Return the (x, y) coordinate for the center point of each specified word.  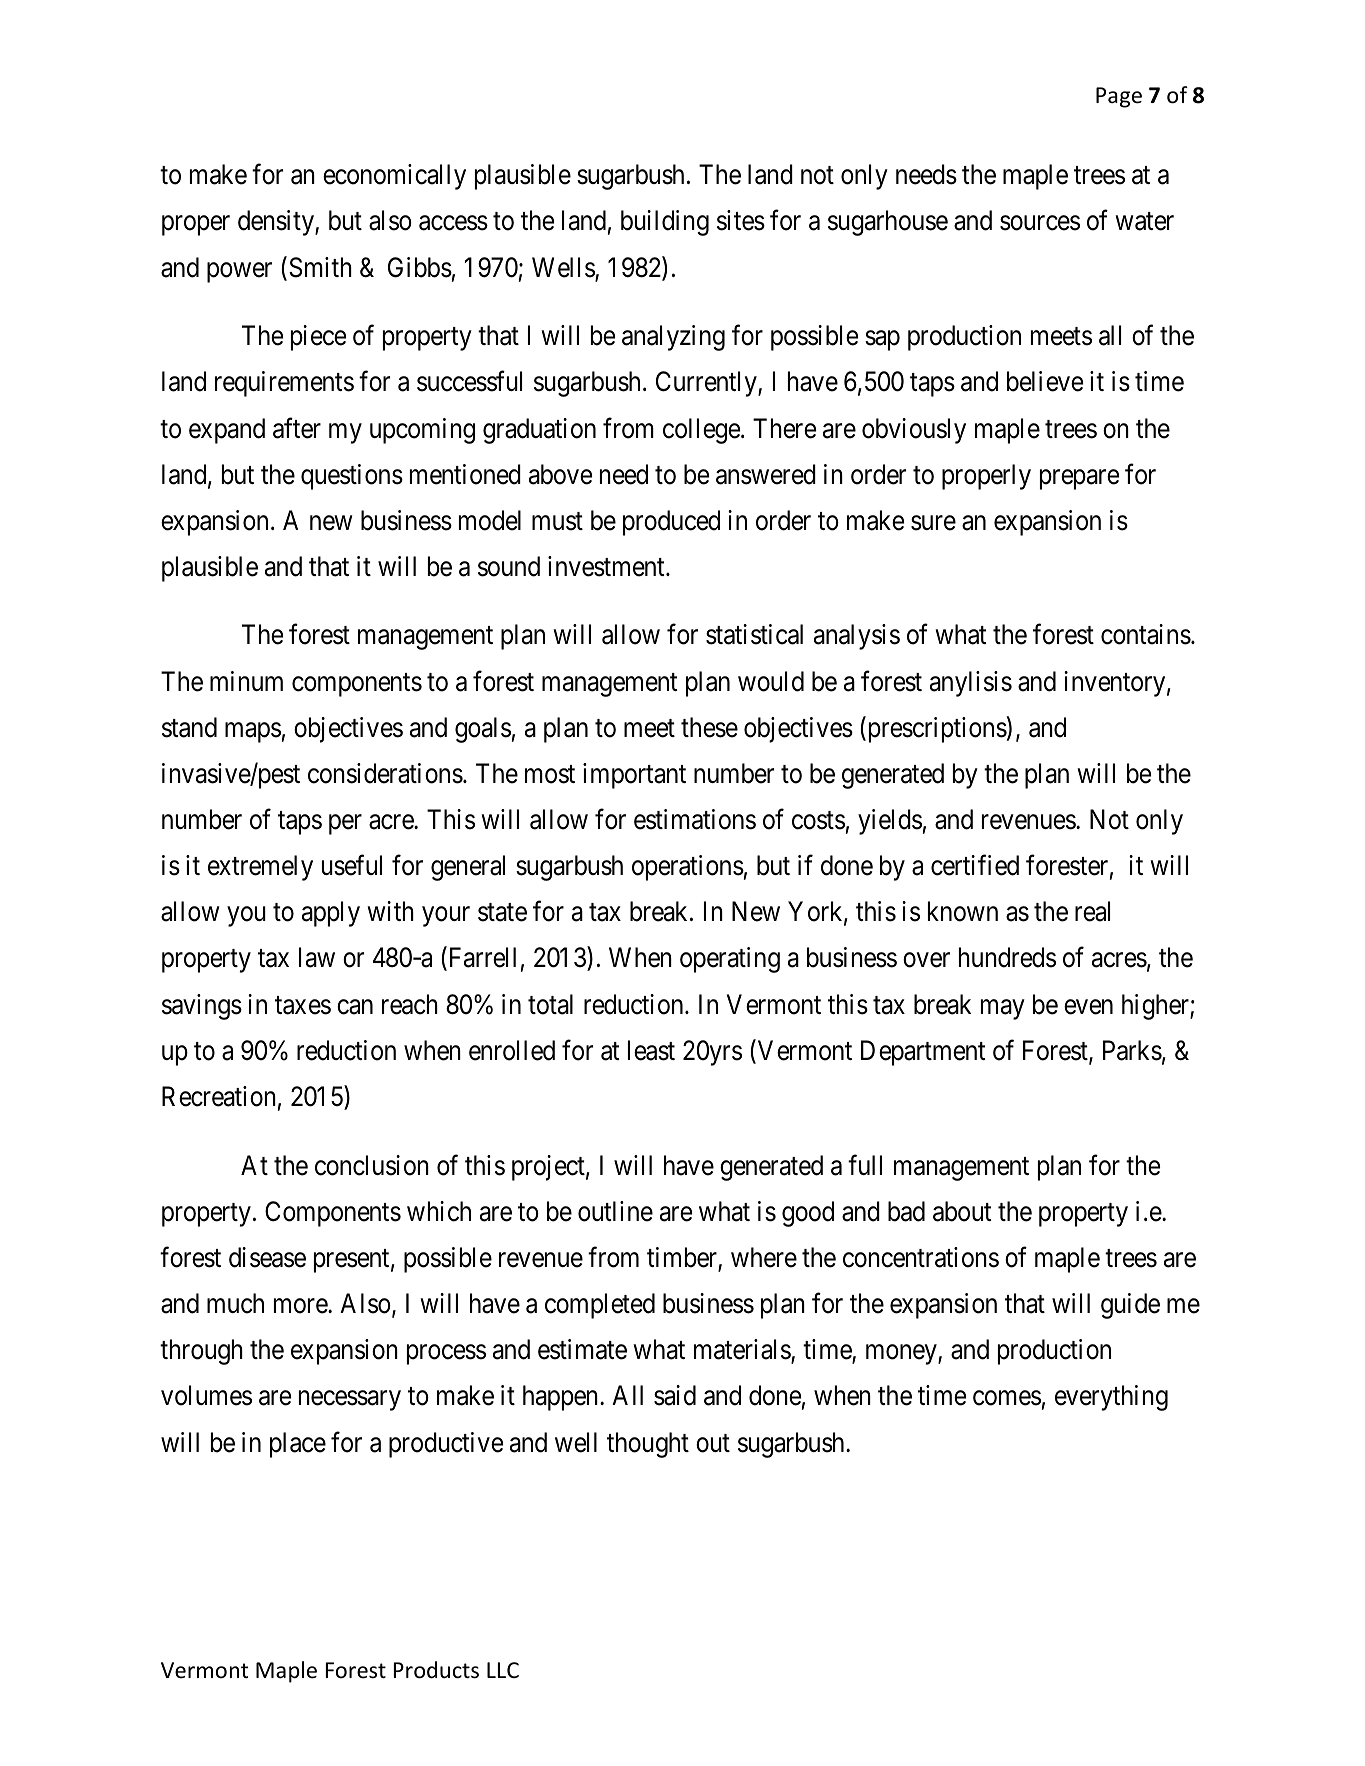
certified (975, 865)
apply (331, 914)
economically (394, 177)
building (665, 223)
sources (1040, 223)
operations (688, 868)
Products (436, 1670)
